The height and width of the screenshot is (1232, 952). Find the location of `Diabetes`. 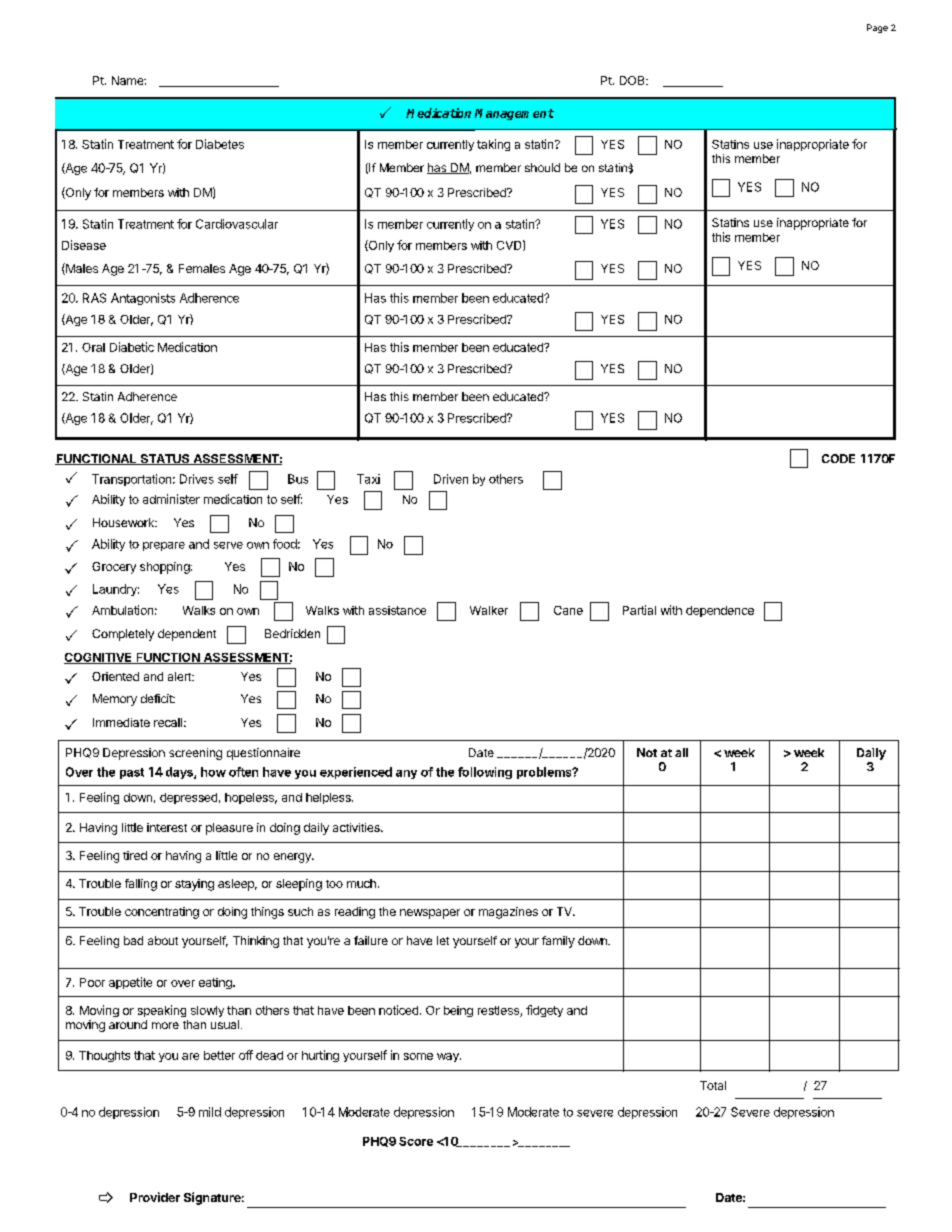

Diabetes is located at coordinates (220, 144).
